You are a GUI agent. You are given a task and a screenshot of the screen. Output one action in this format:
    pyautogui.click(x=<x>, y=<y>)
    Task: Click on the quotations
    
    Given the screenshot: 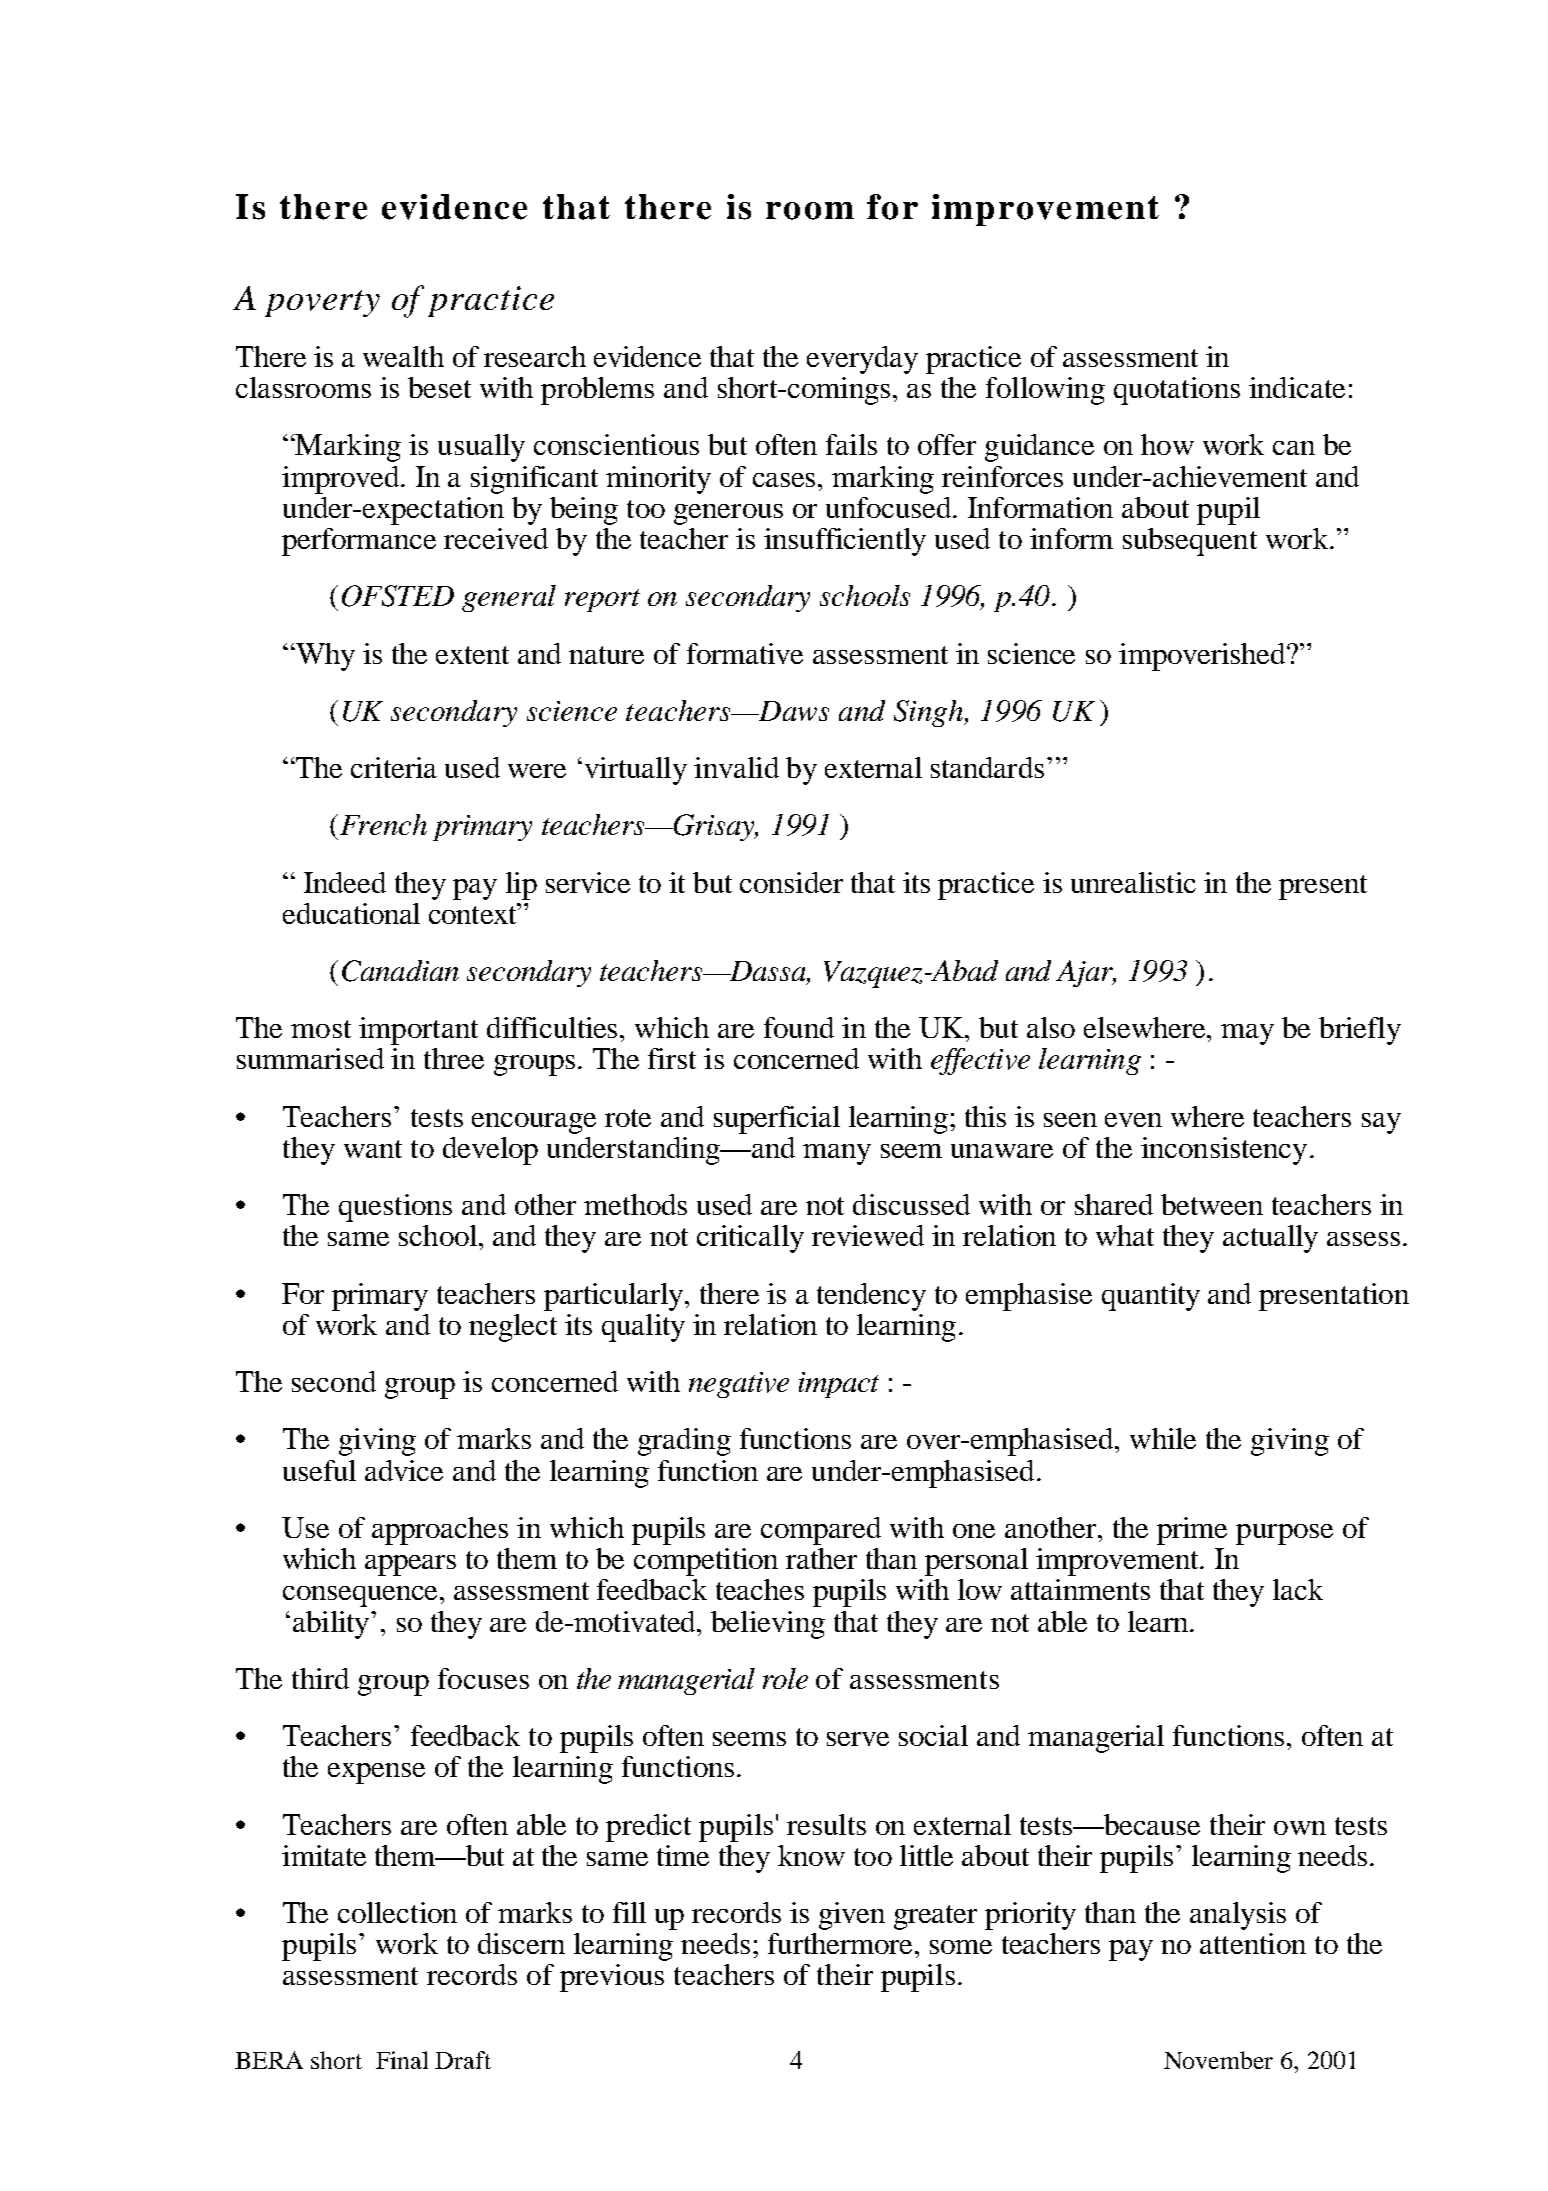 What is the action you would take?
    pyautogui.click(x=1177, y=391)
